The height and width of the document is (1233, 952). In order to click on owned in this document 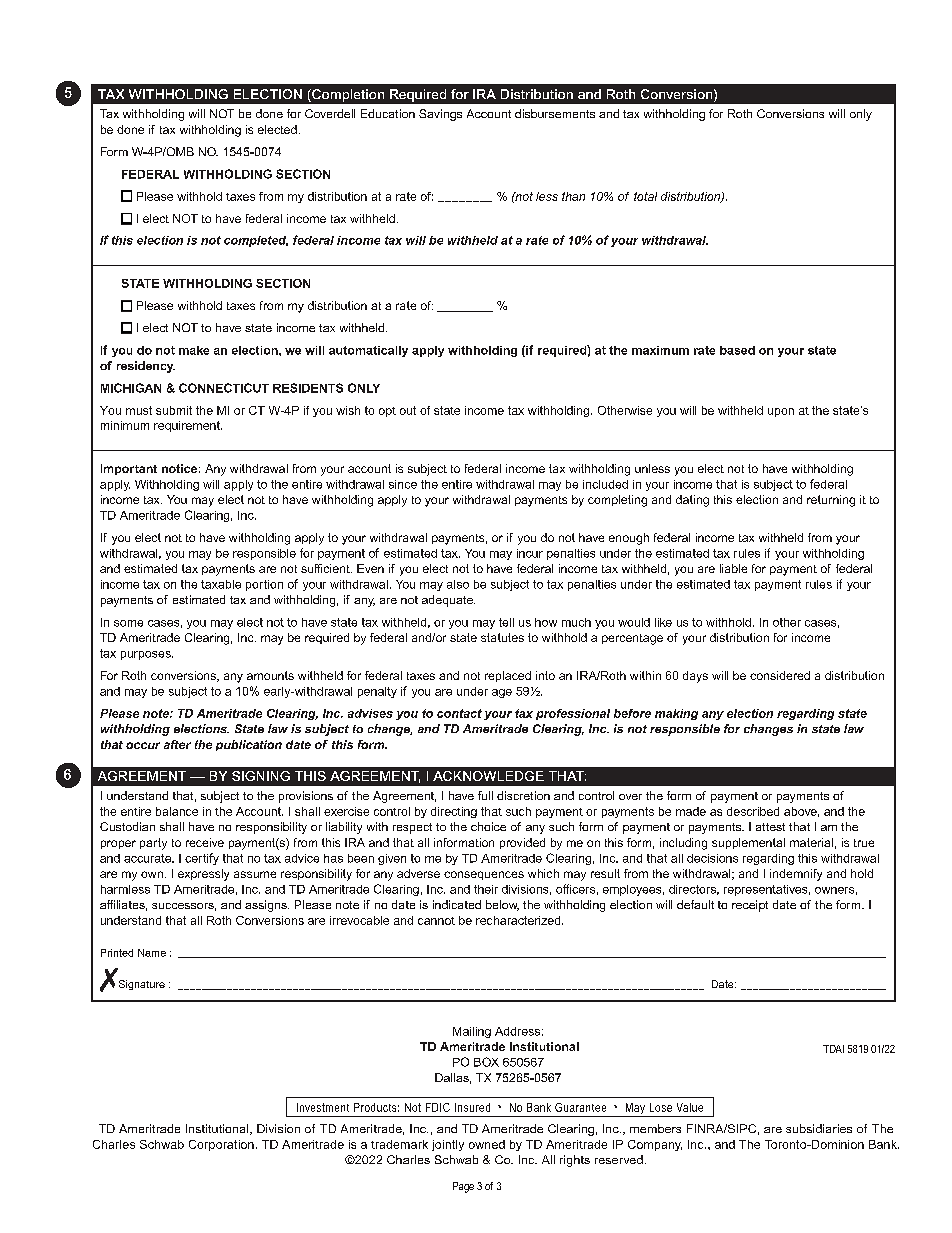, I will do `click(487, 1144)`.
